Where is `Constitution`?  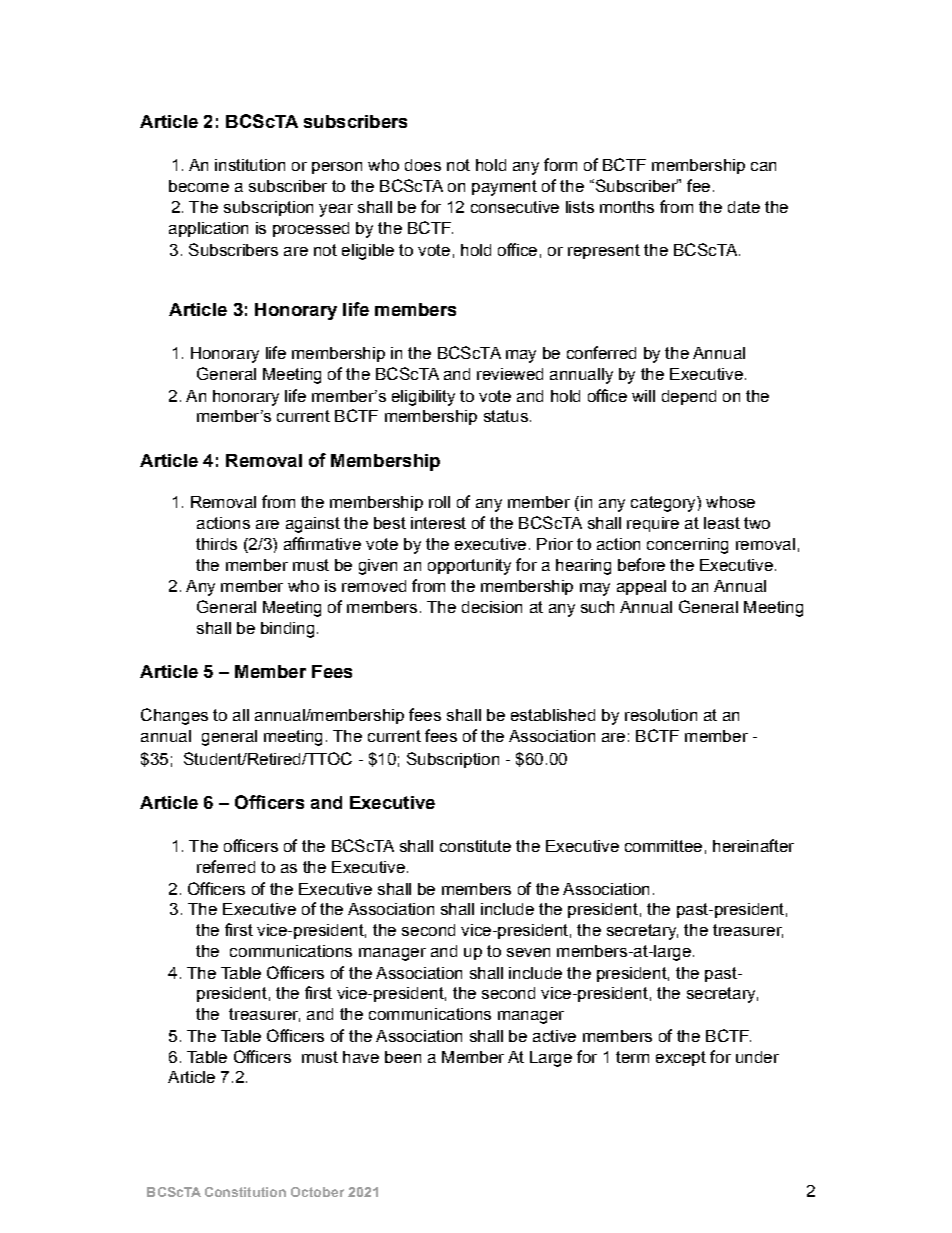 Constitution is located at coordinates (245, 1192).
